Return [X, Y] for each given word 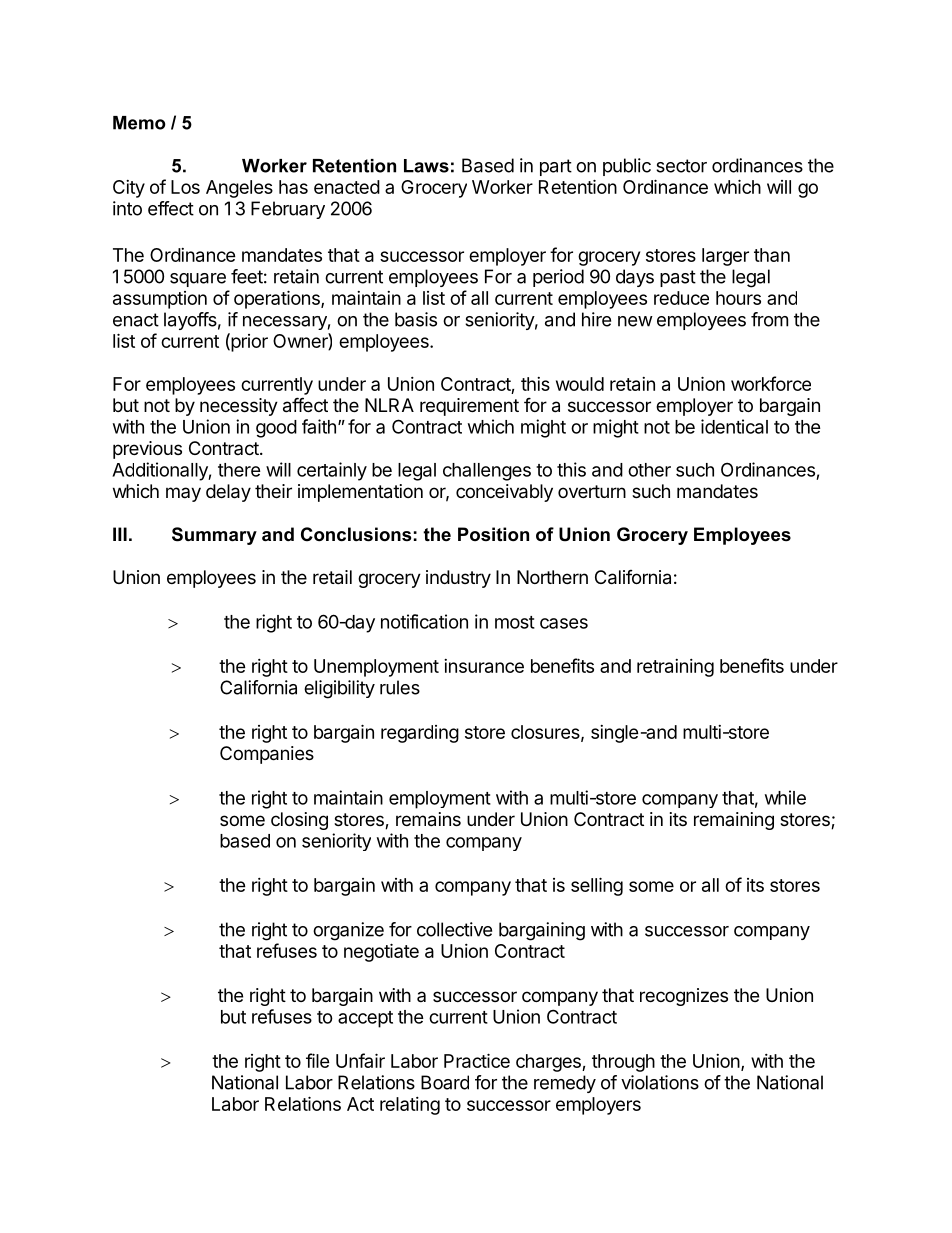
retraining [675, 668]
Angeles [239, 189]
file [318, 1060]
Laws [426, 166]
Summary [214, 536]
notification [424, 621]
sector [681, 166]
